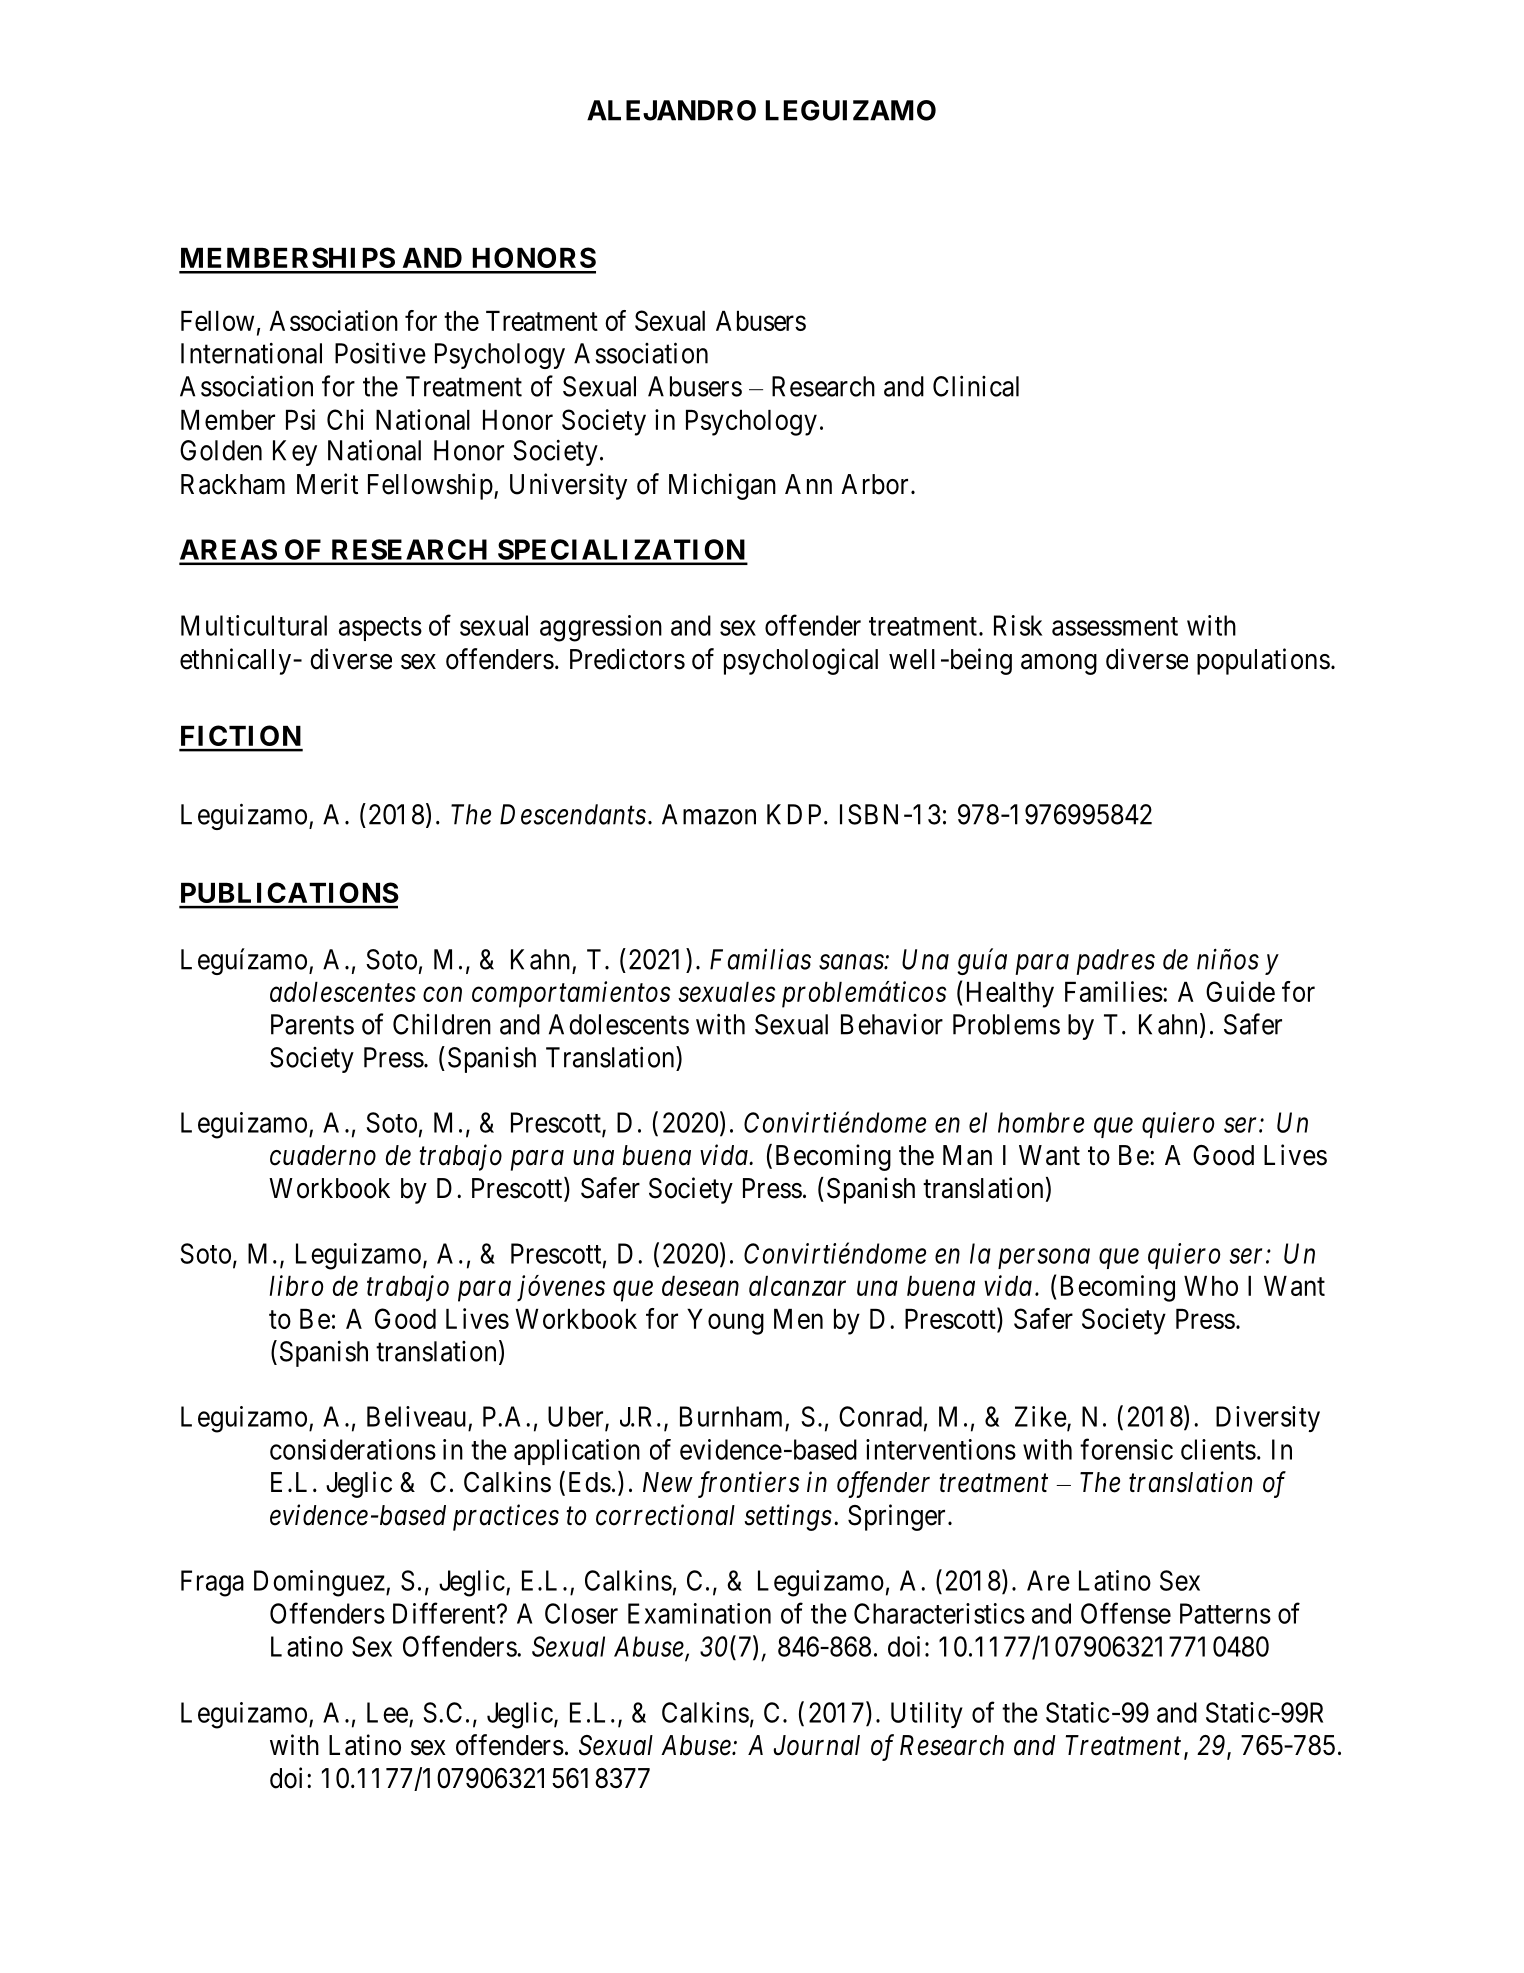  Describe the element at coordinates (387, 1712) in the image. I see `Lee` at that location.
